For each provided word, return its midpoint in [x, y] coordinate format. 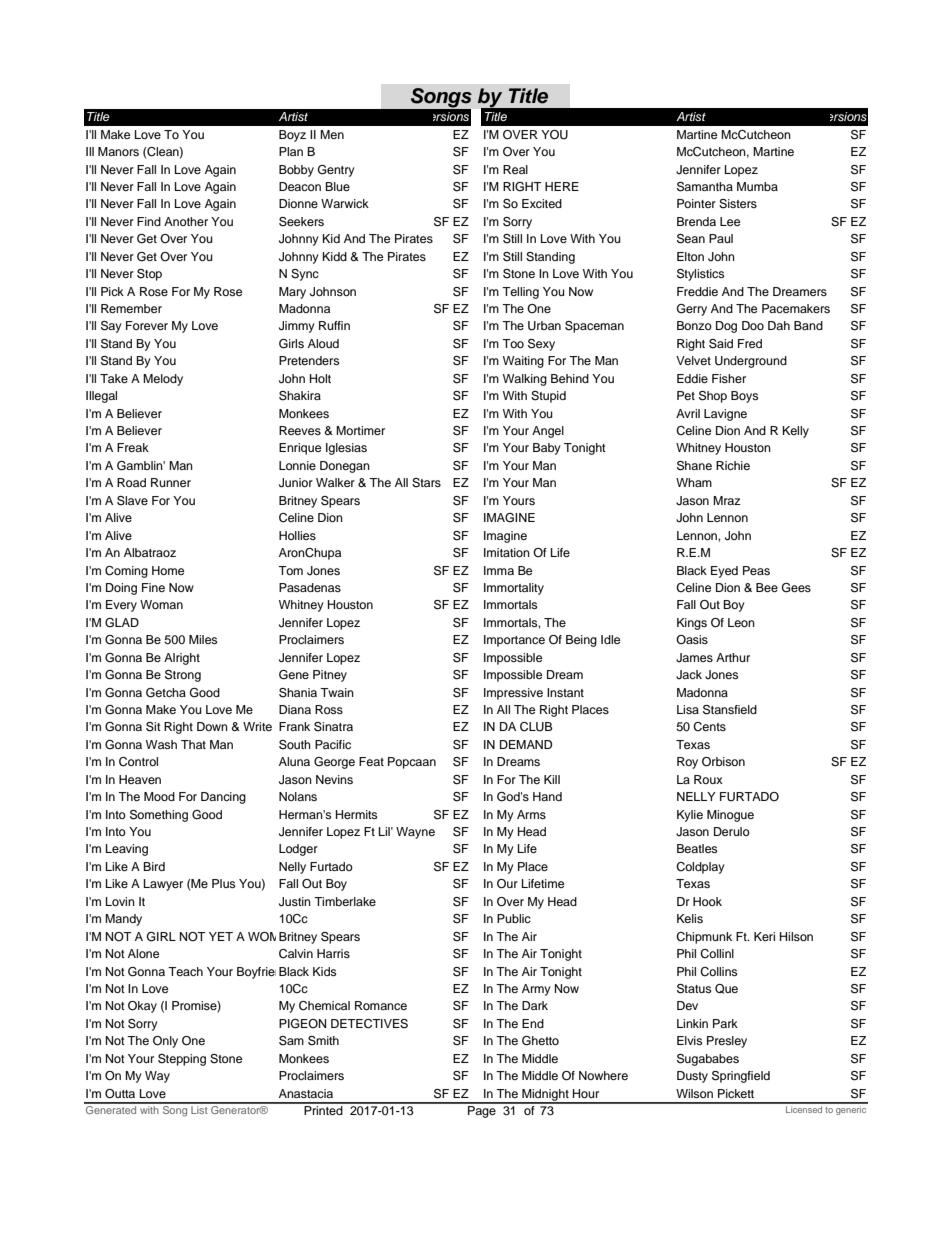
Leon [741, 622]
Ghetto [540, 1041]
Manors [118, 151]
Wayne [415, 833]
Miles [203, 639]
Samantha [705, 187]
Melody [163, 380]
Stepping [182, 1060]
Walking [525, 380]
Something [159, 816]
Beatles [697, 848]
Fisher [729, 378]
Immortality [514, 589]
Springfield [741, 1077]
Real [515, 169]
